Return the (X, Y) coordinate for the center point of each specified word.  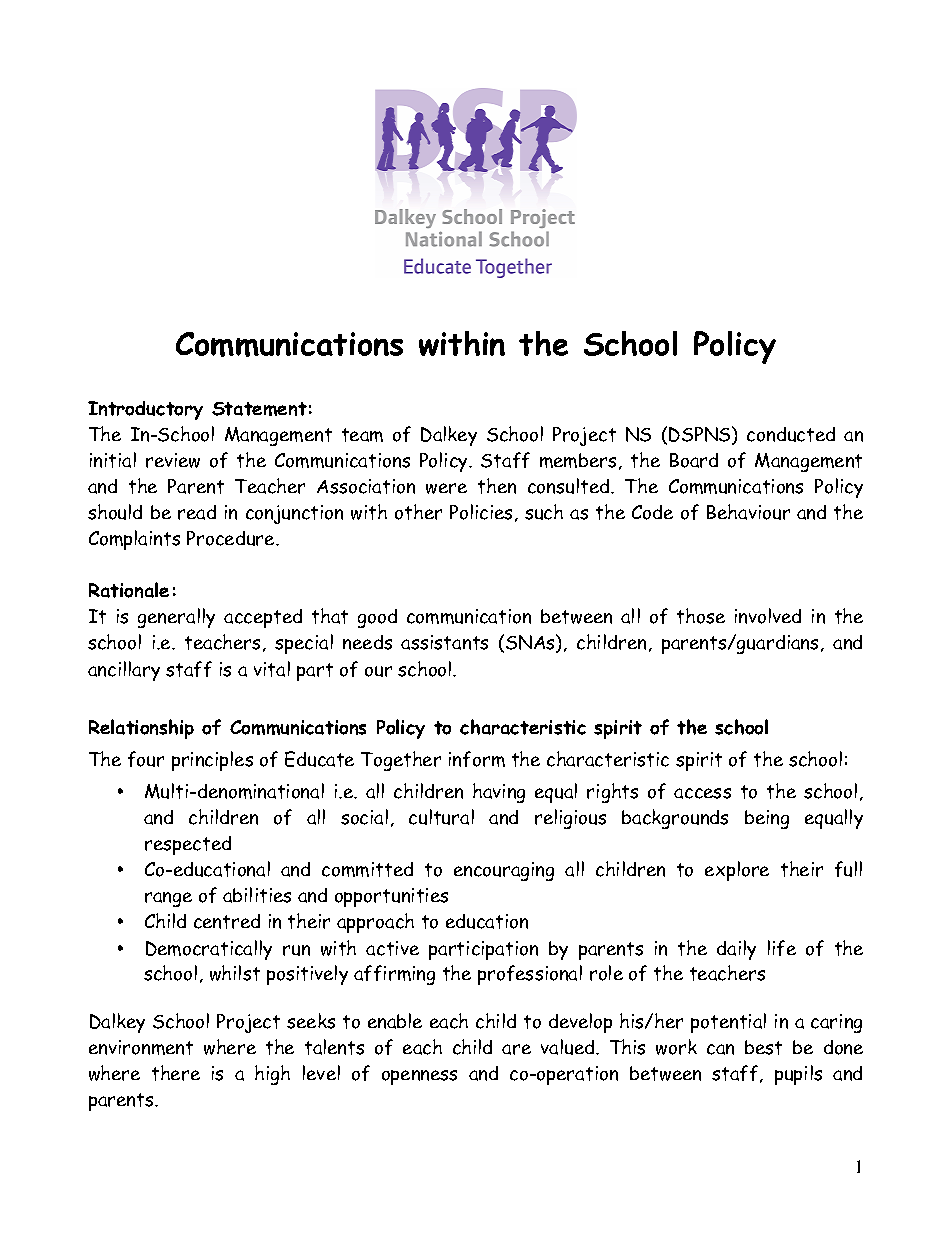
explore (737, 871)
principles (212, 761)
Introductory (145, 410)
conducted (791, 434)
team (362, 435)
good (377, 618)
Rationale (129, 590)
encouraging (504, 871)
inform (477, 759)
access (702, 793)
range (168, 899)
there (176, 1073)
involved (768, 616)
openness (419, 1077)
